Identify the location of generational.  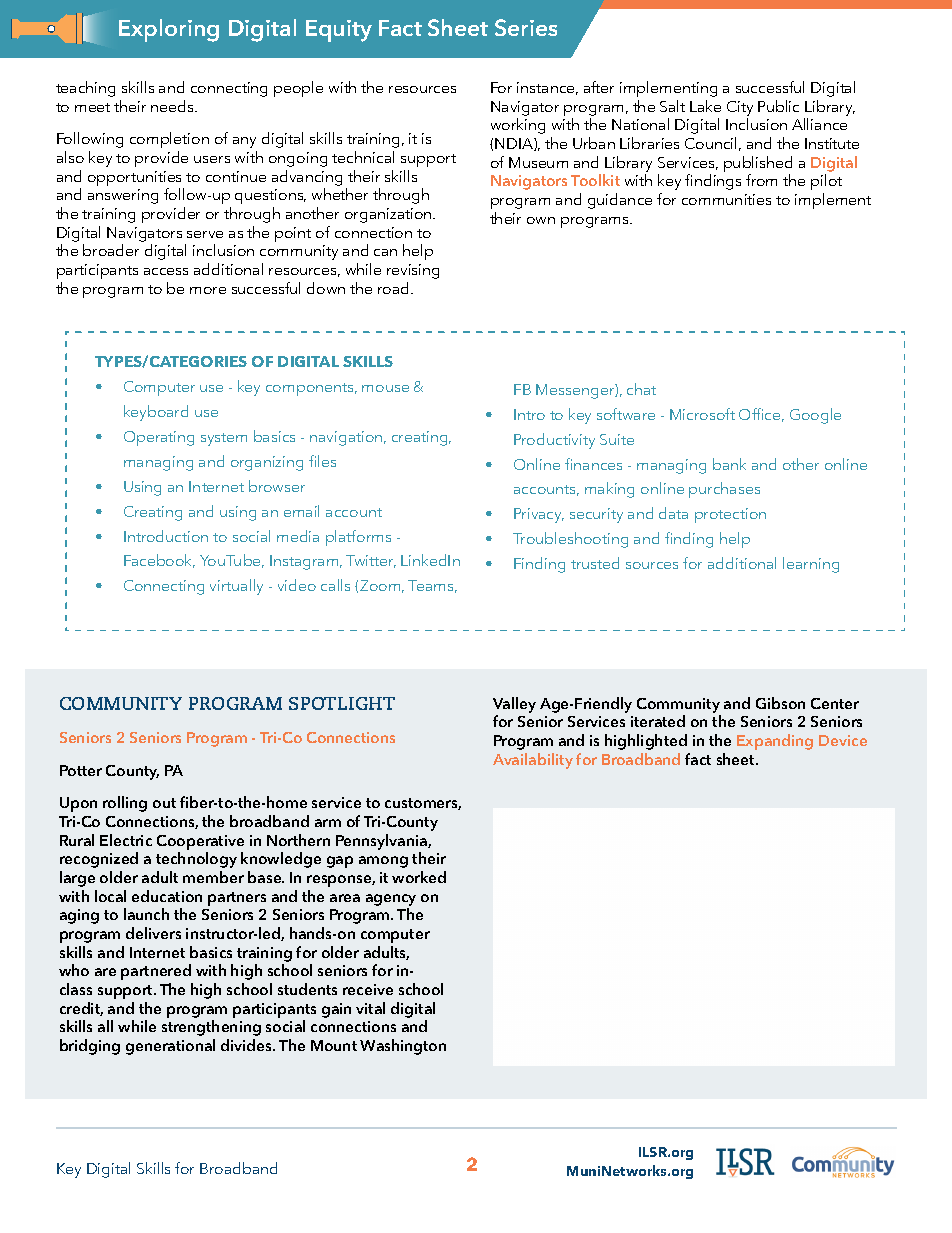
(170, 1047).
